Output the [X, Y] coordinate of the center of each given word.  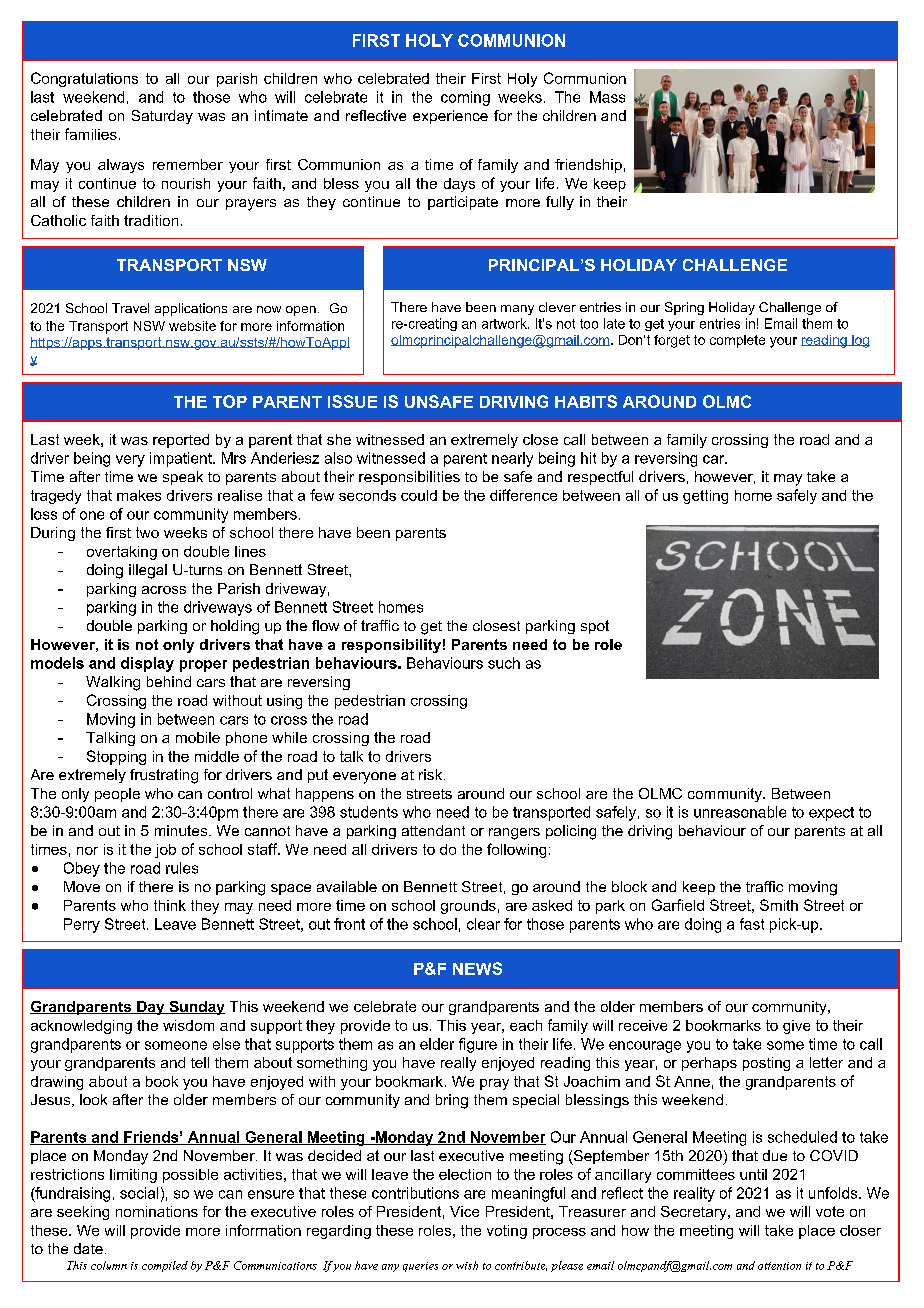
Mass [607, 97]
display [147, 664]
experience [450, 117]
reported [181, 441]
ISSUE [352, 401]
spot [595, 627]
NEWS [477, 968]
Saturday [162, 117]
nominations [157, 1211]
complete [737, 341]
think [170, 905]
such [504, 663]
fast [752, 924]
